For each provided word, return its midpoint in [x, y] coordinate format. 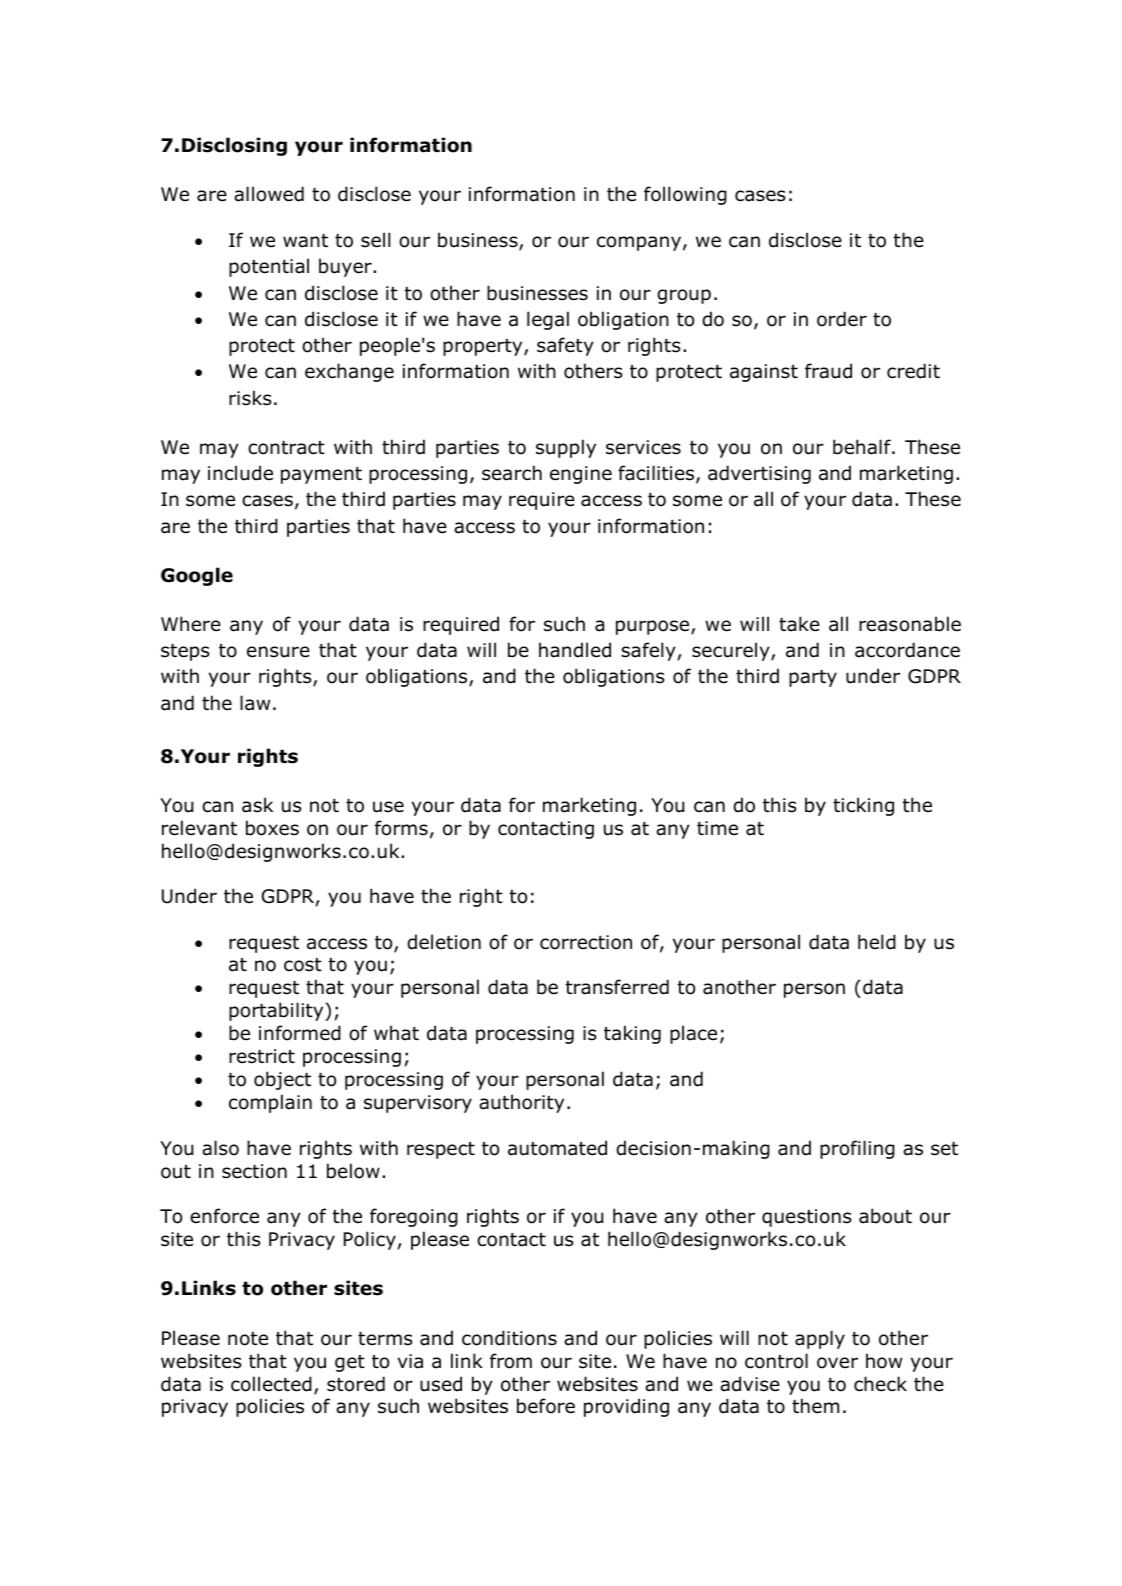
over [837, 1363]
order [842, 319]
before [546, 1406]
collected [271, 1384]
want [305, 241]
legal [548, 320]
